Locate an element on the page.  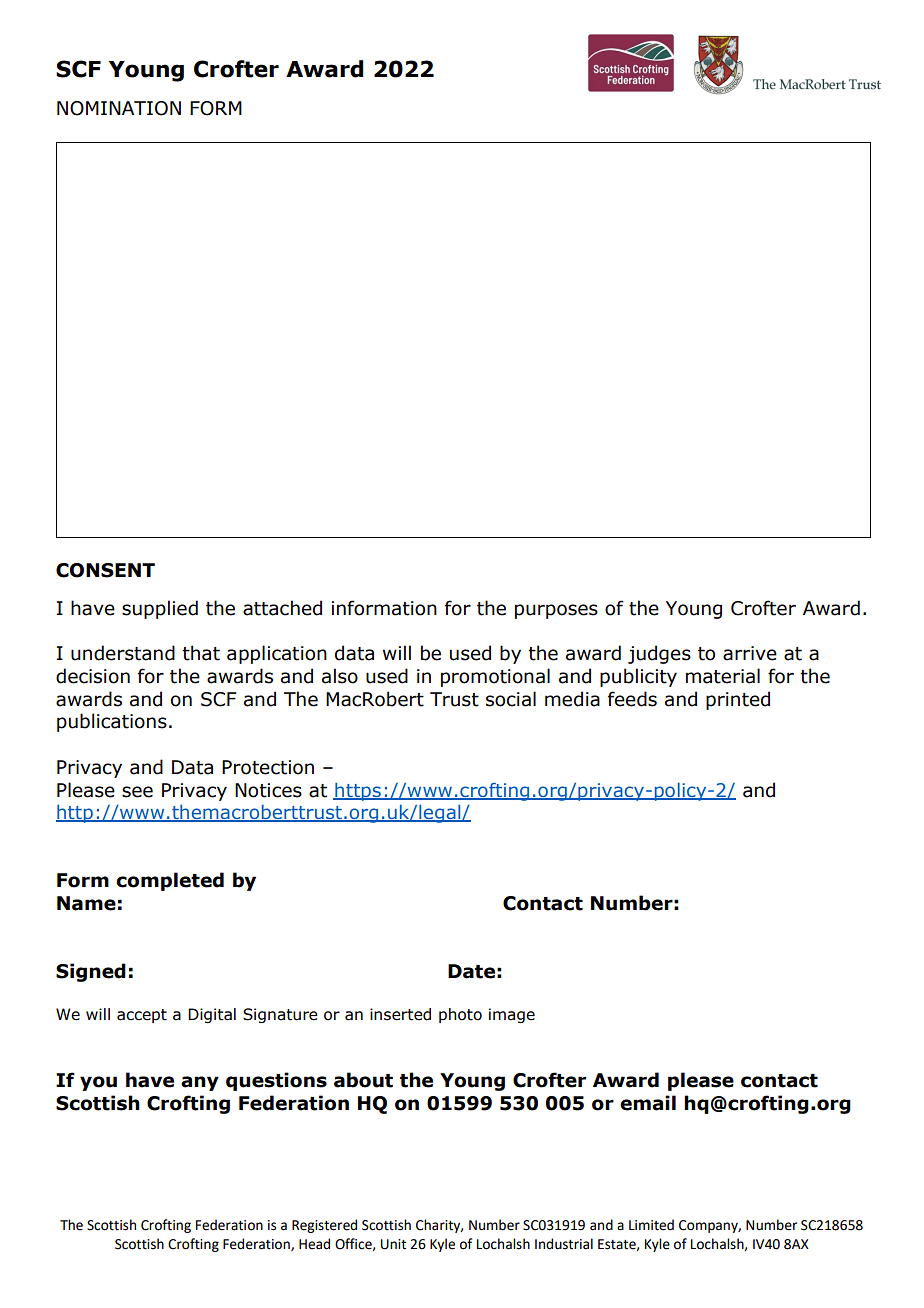
attached is located at coordinates (282, 608).
